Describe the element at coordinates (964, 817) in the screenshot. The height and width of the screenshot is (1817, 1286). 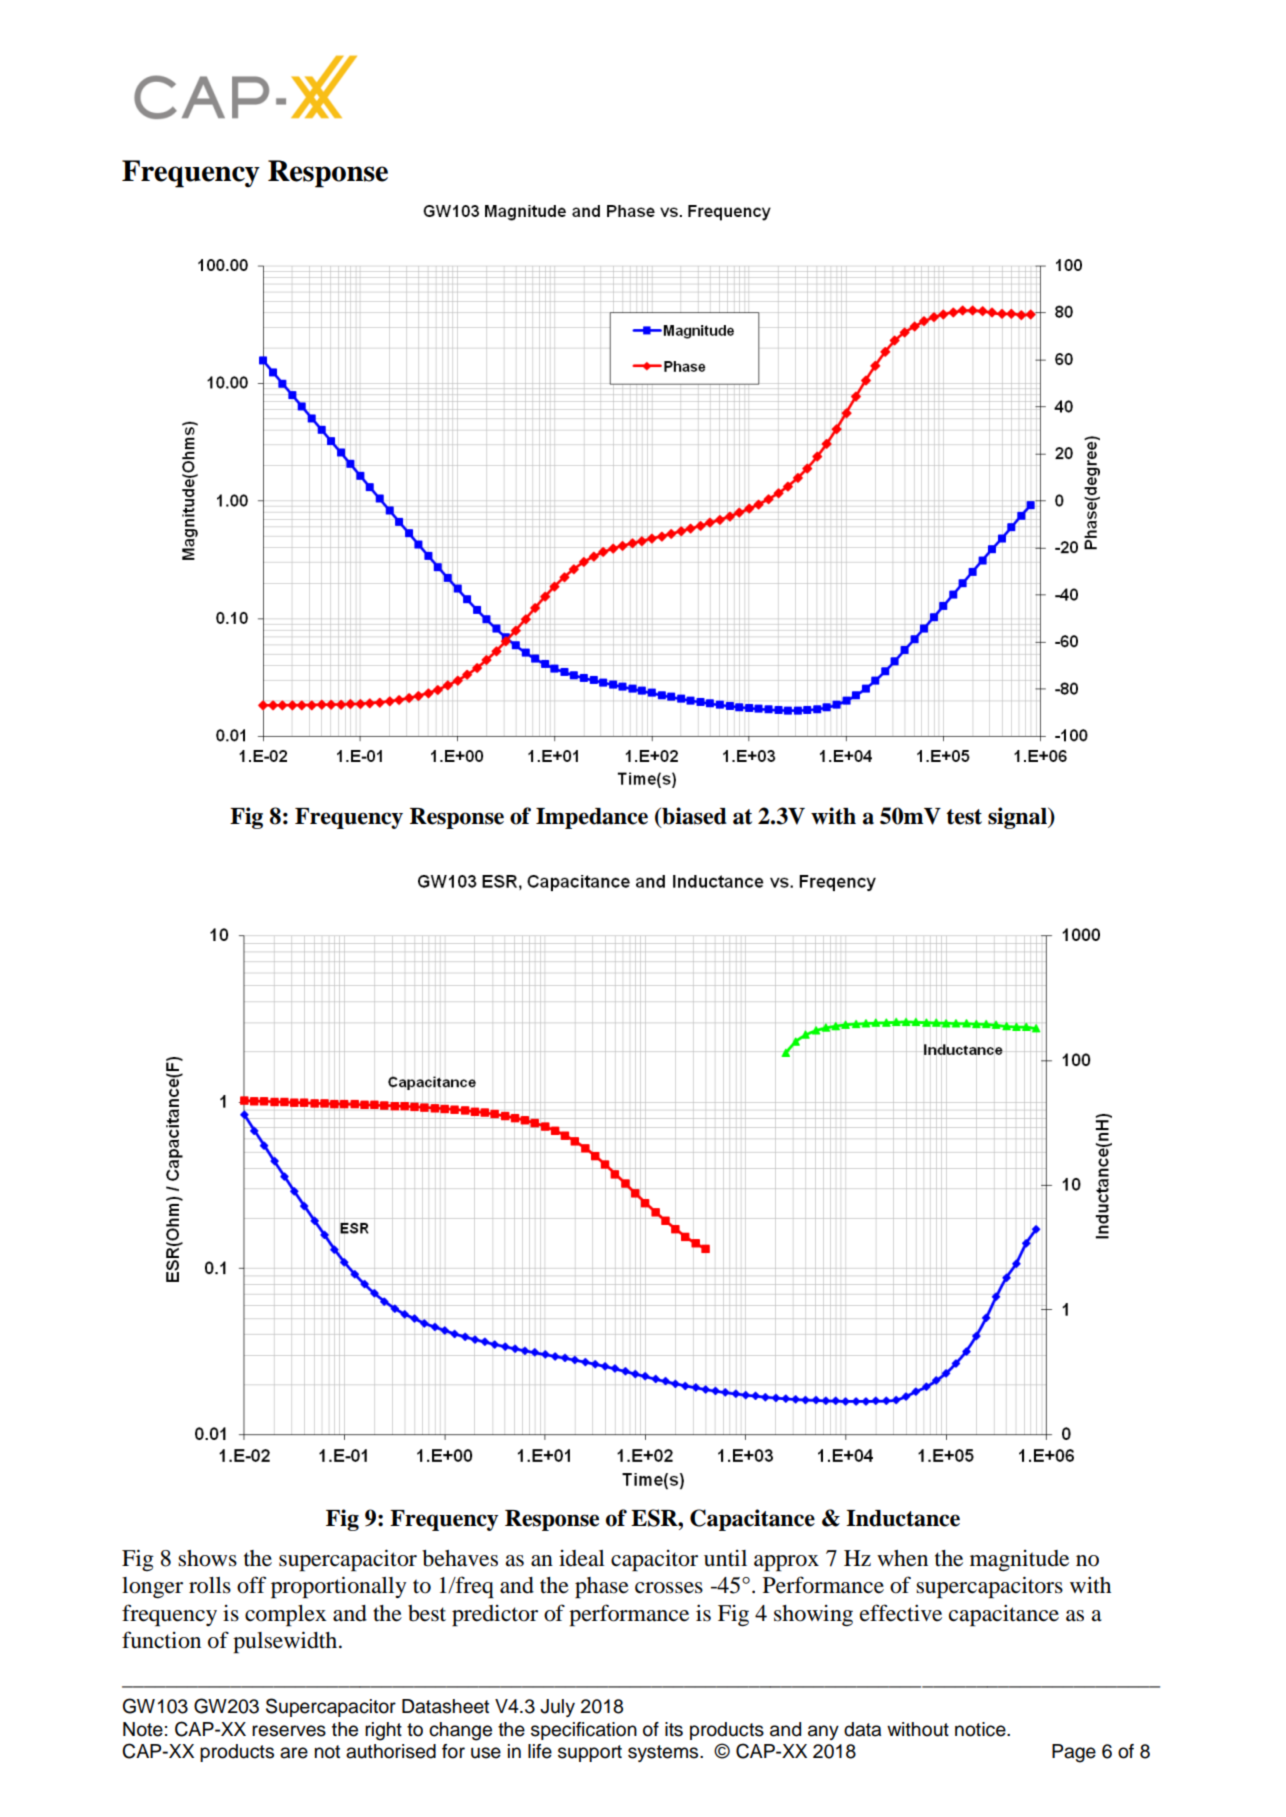
I see `test` at that location.
